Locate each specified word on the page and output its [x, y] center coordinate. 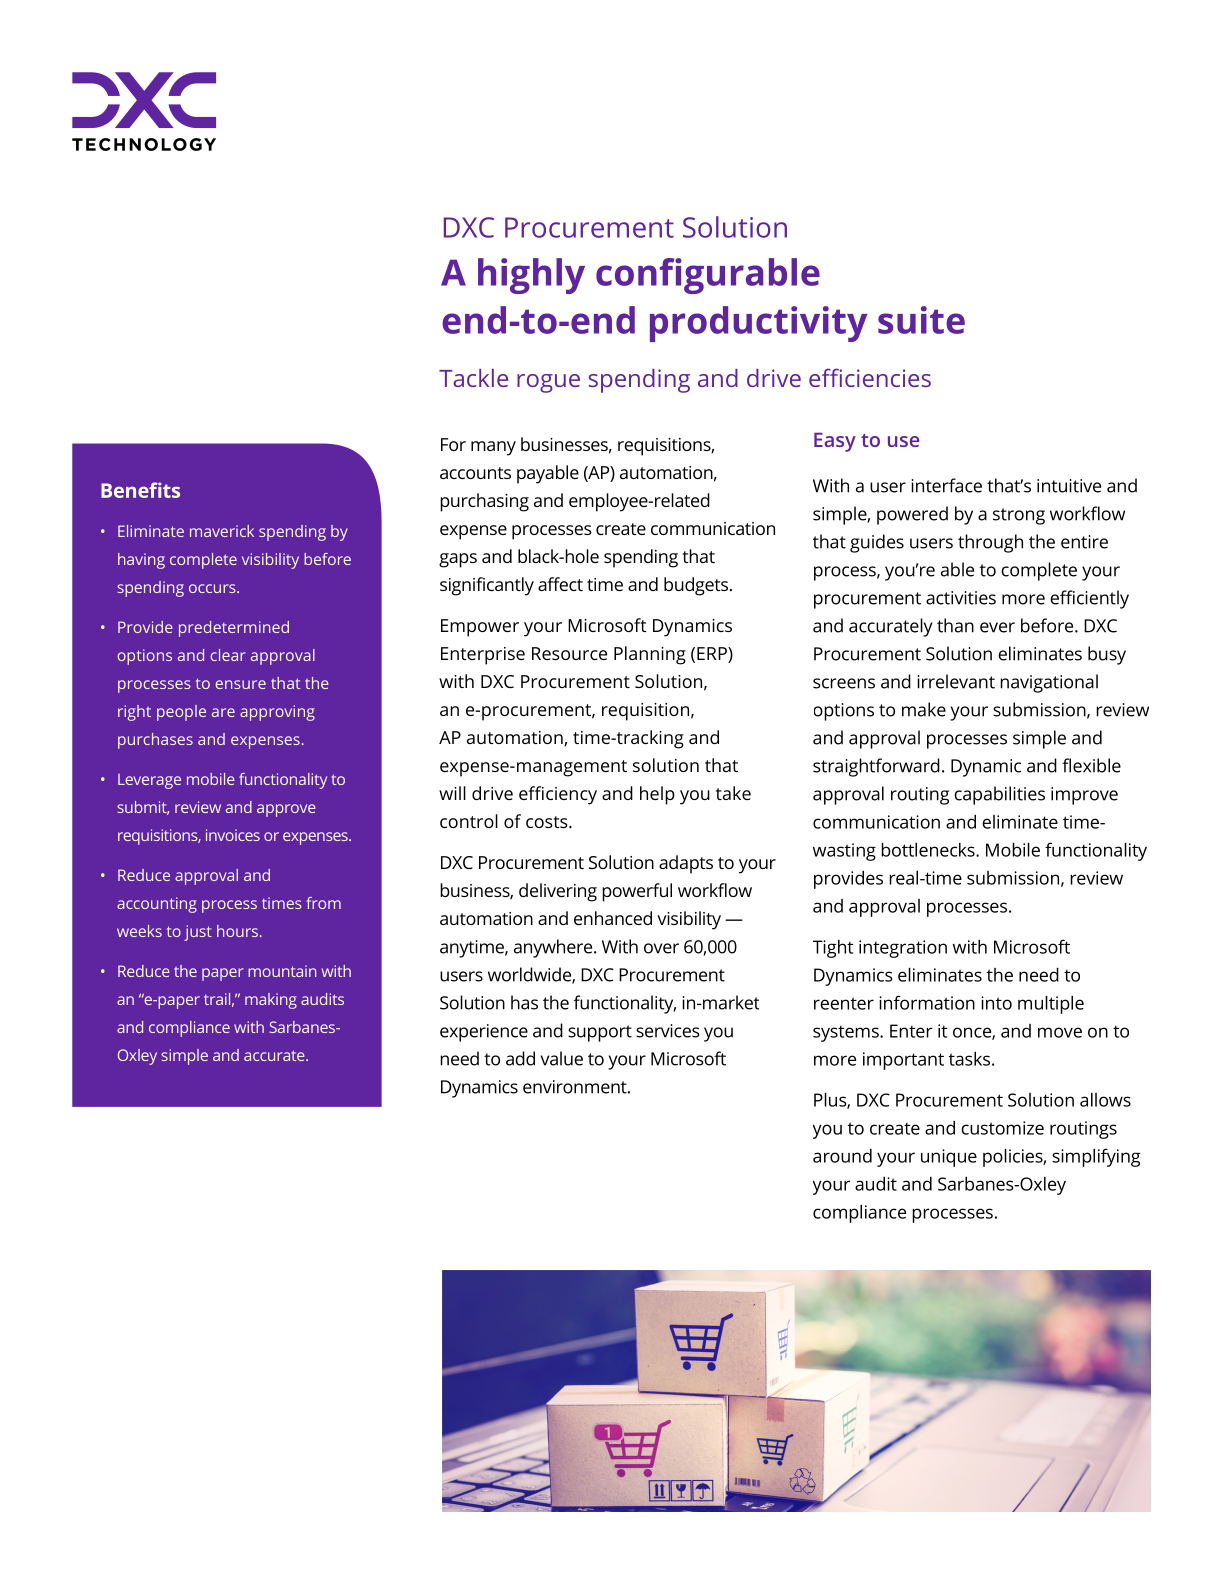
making [271, 1001]
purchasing [484, 502]
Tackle [473, 378]
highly [531, 276]
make [924, 709]
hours [237, 931]
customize [1002, 1128]
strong [1019, 516]
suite [921, 320]
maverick [222, 531]
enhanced [613, 918]
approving [277, 713]
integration [903, 949]
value [562, 1058]
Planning [650, 655]
